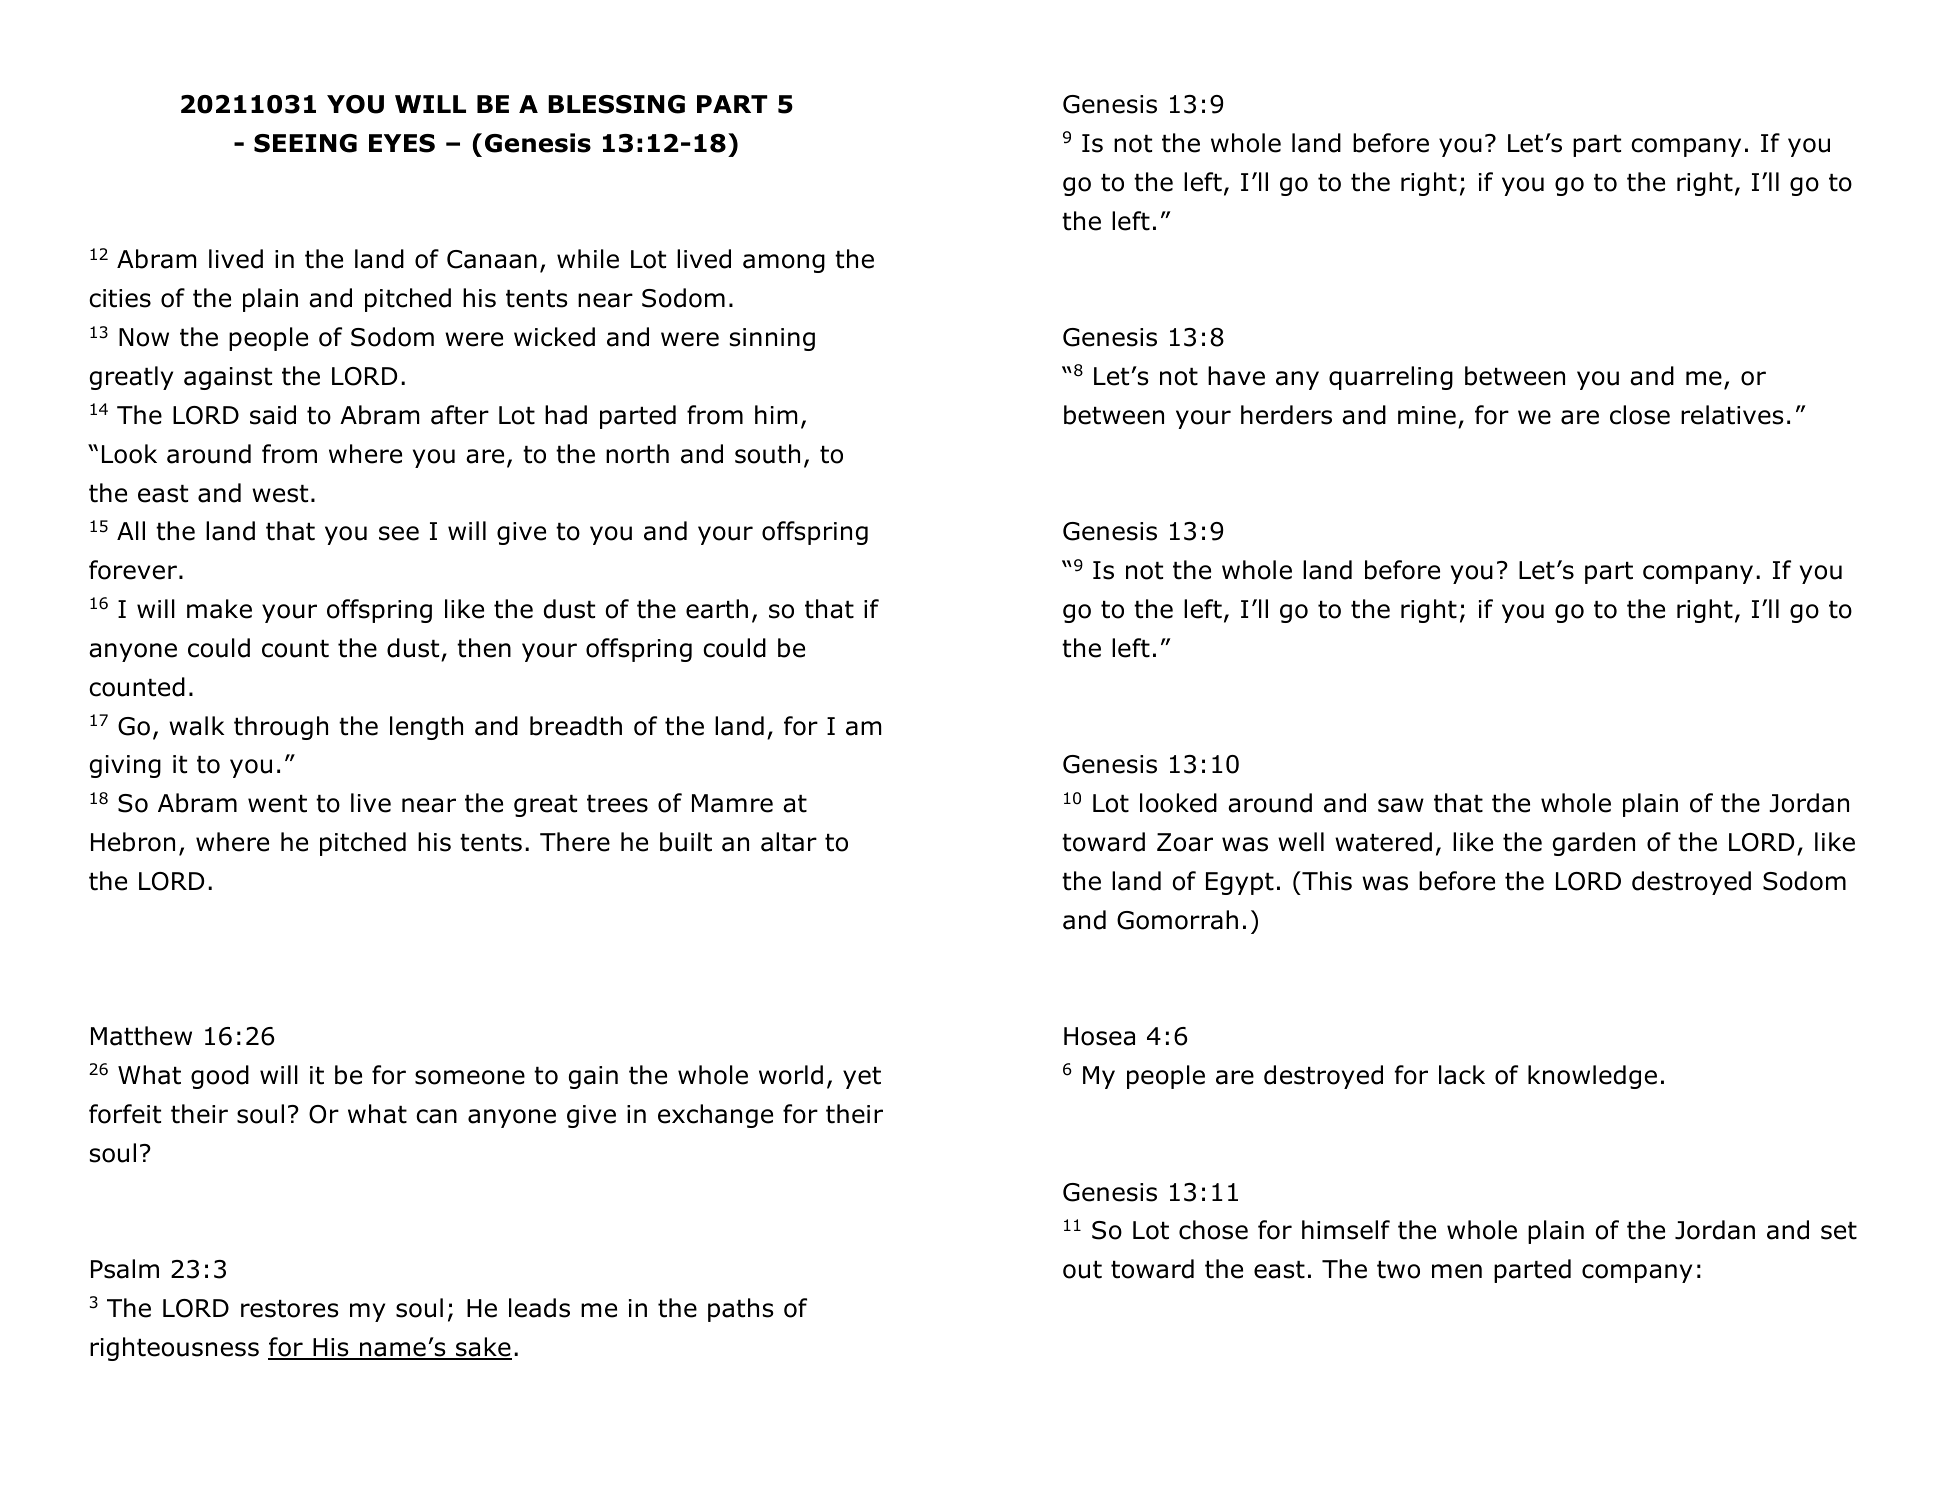 Image resolution: width=1947 pixels, height=1504 pixels. Describe the element at coordinates (741, 1310) in the page. I see `paths` at that location.
